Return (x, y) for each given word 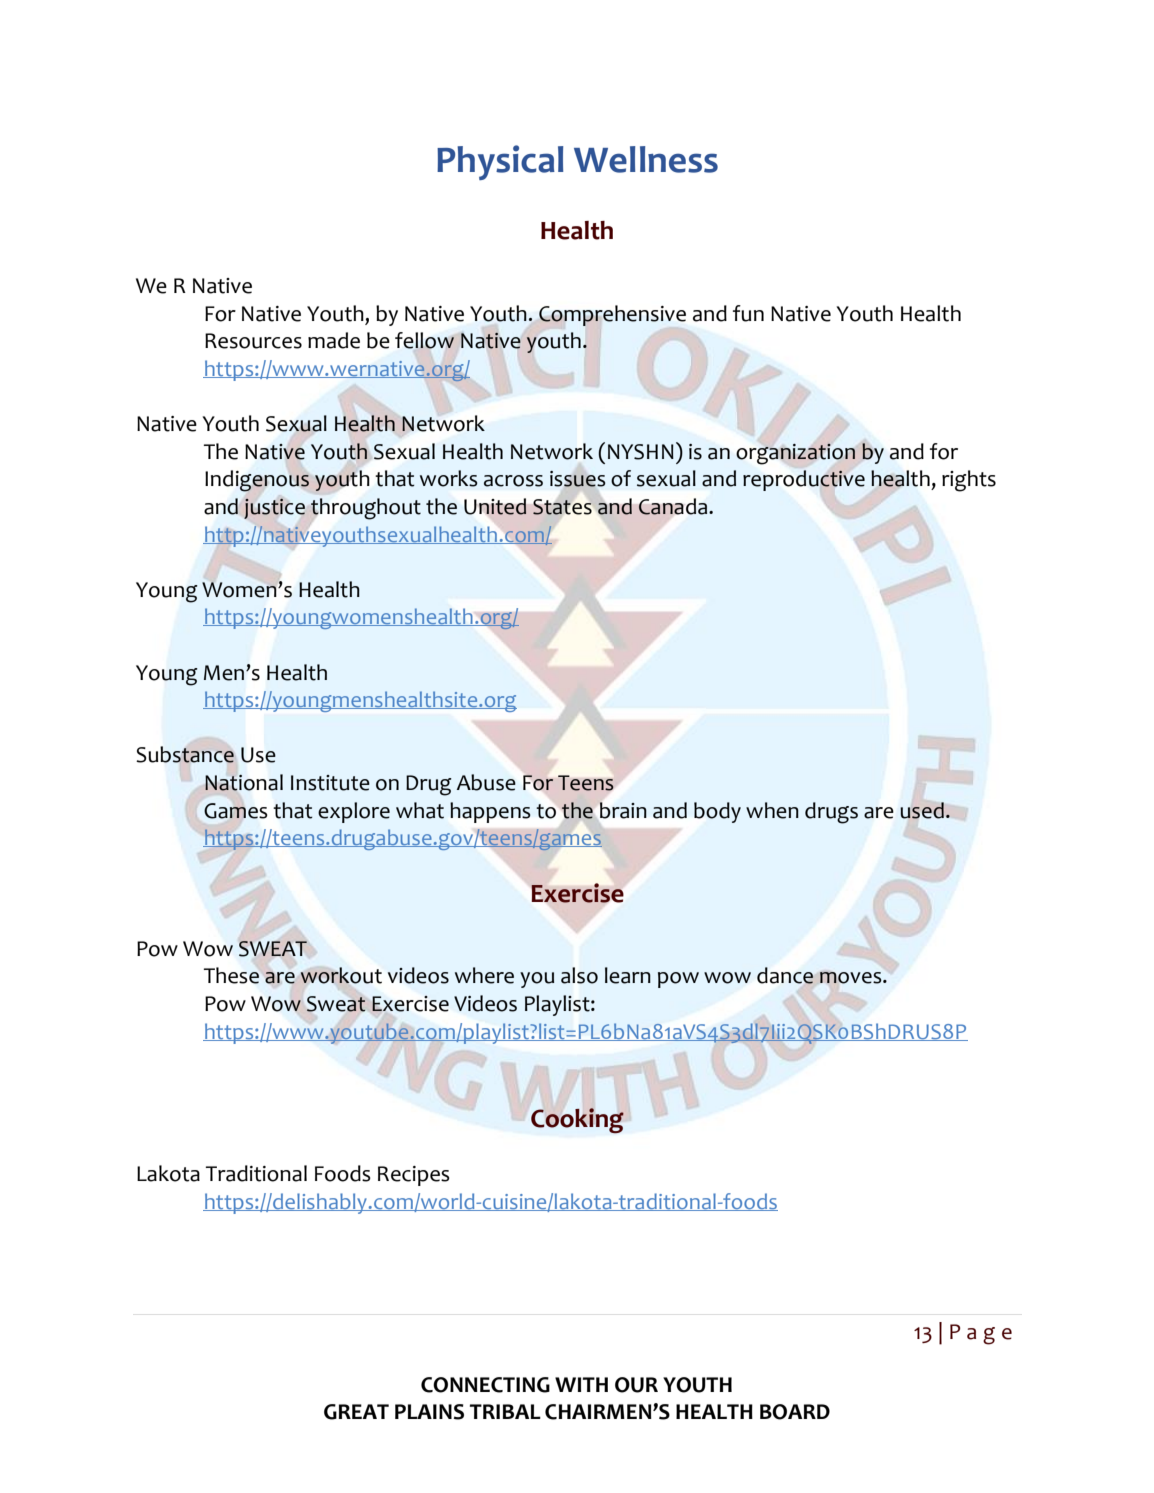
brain (623, 810)
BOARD (795, 1412)
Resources (253, 341)
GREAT (356, 1412)
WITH (581, 1384)
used (922, 810)
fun (748, 313)
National (244, 782)
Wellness (646, 159)
